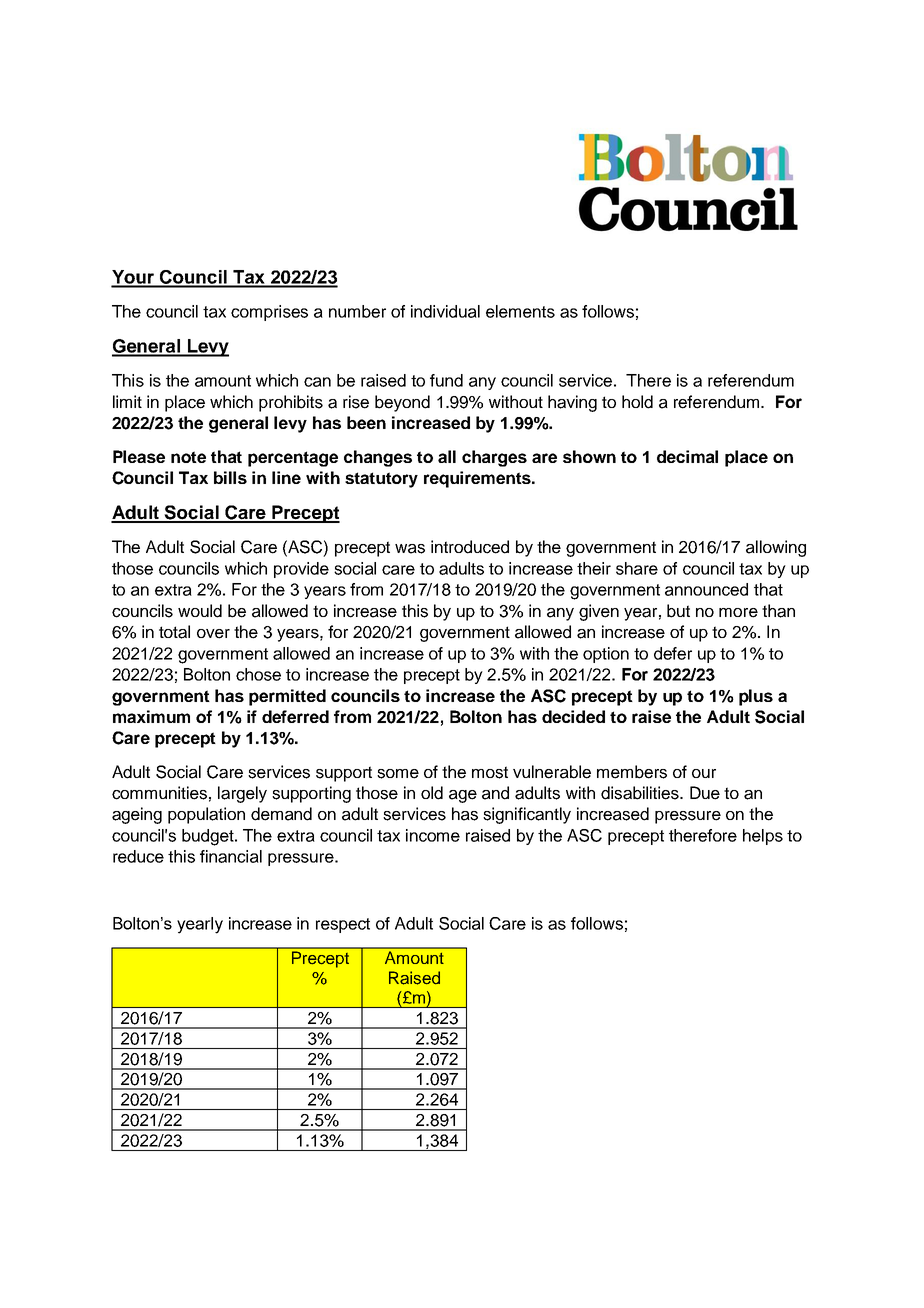  I want to click on number, so click(357, 311).
